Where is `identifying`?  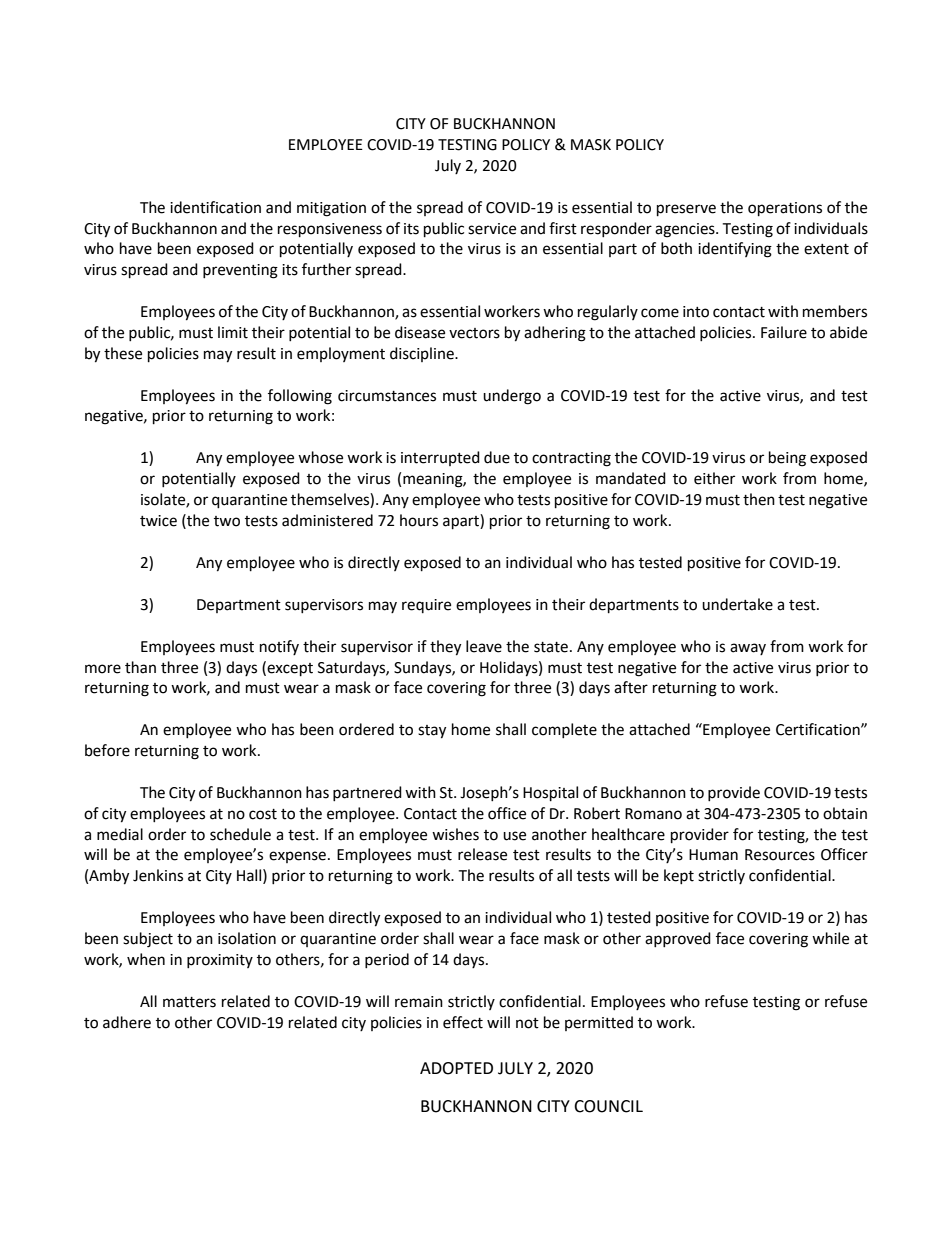 identifying is located at coordinates (735, 250).
